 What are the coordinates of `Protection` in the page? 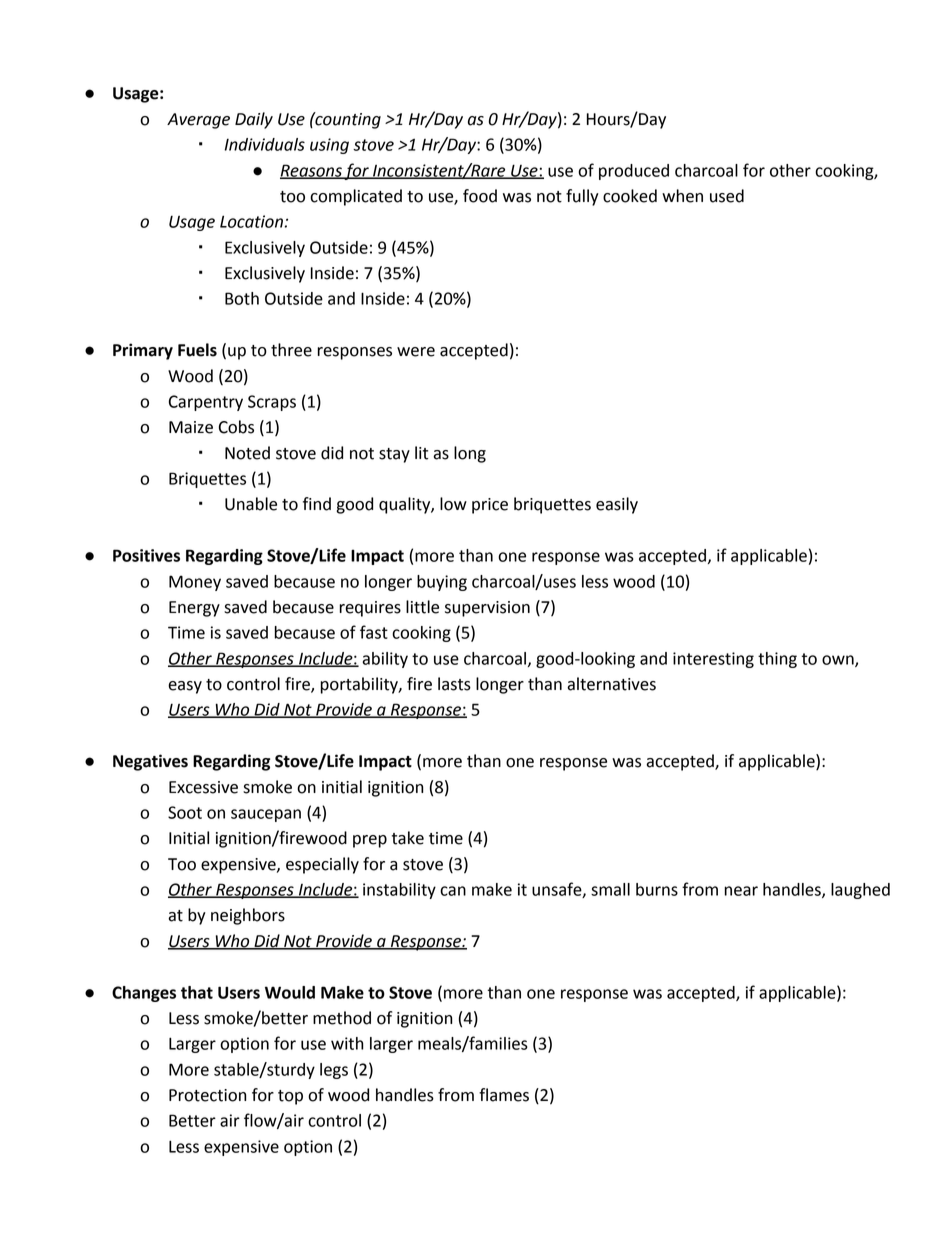 It's located at (207, 1095).
